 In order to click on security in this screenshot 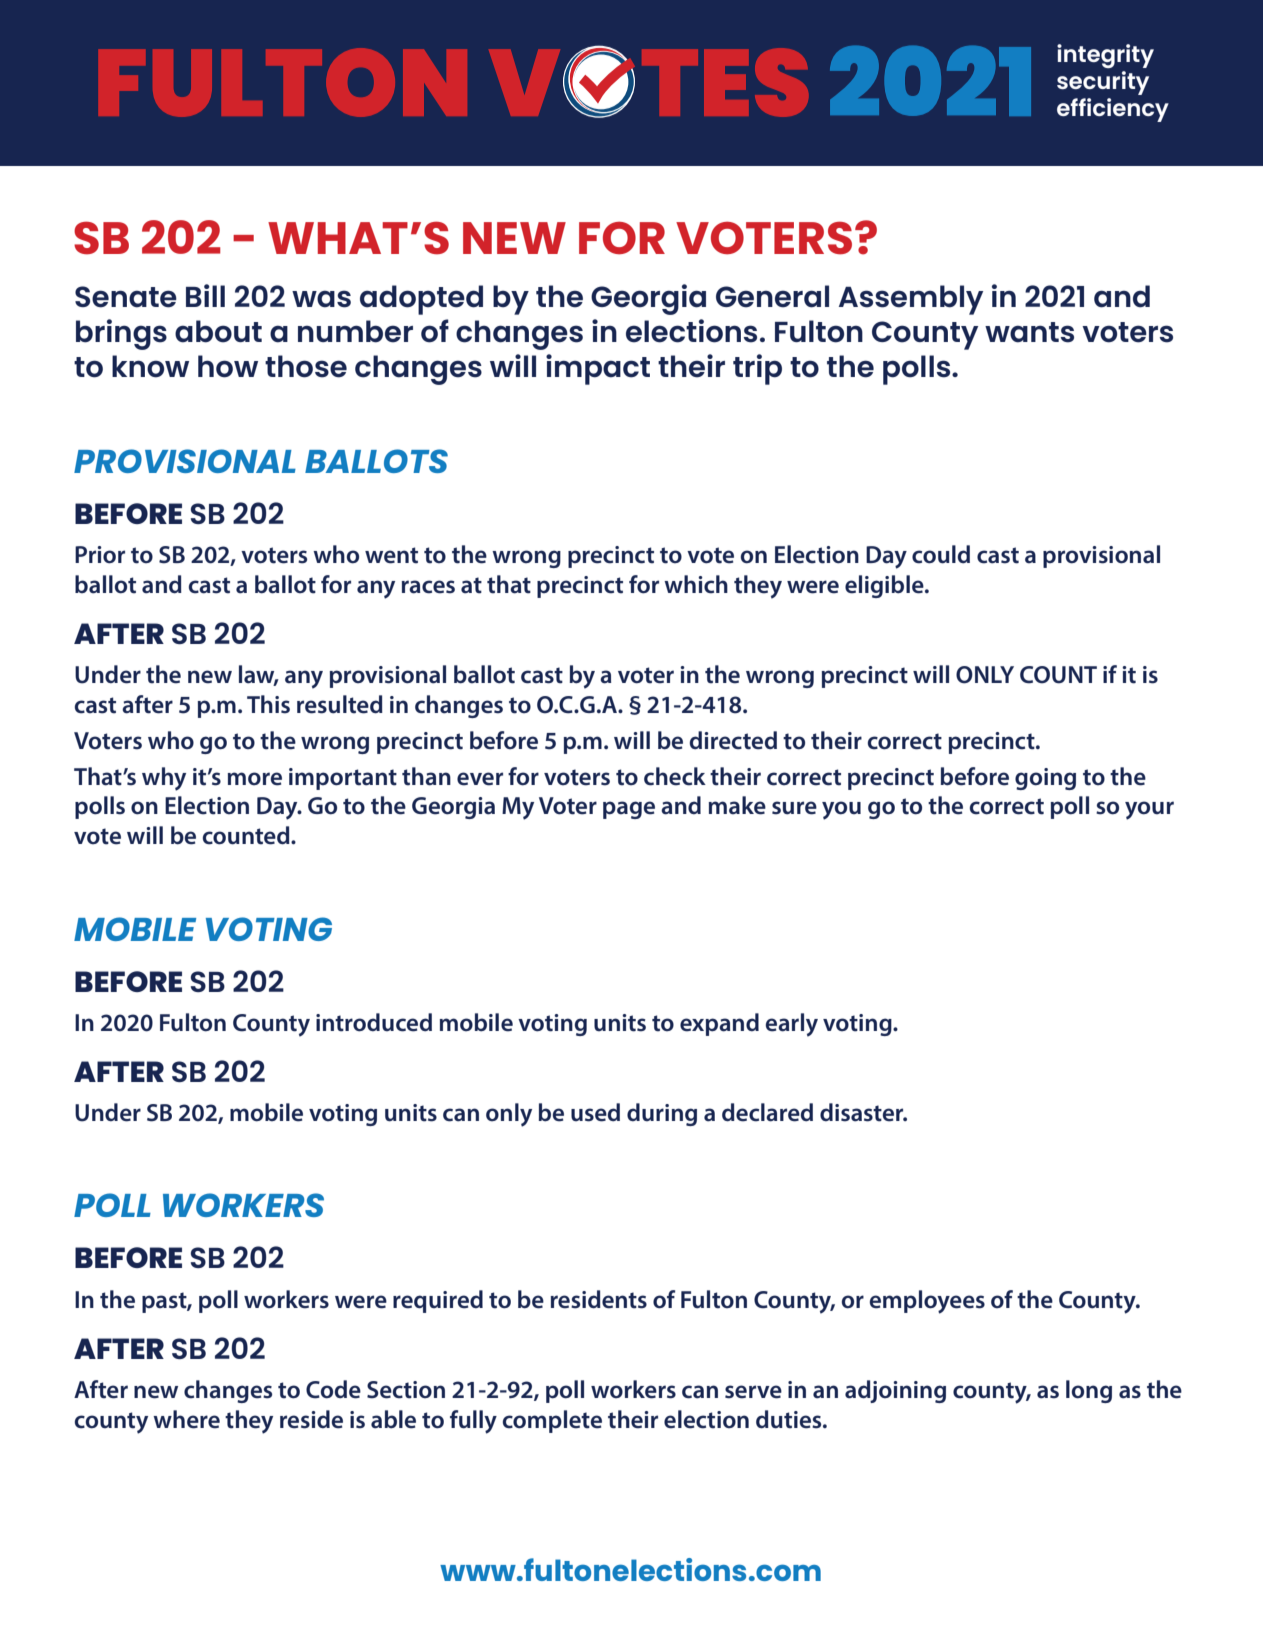, I will do `click(1103, 83)`.
